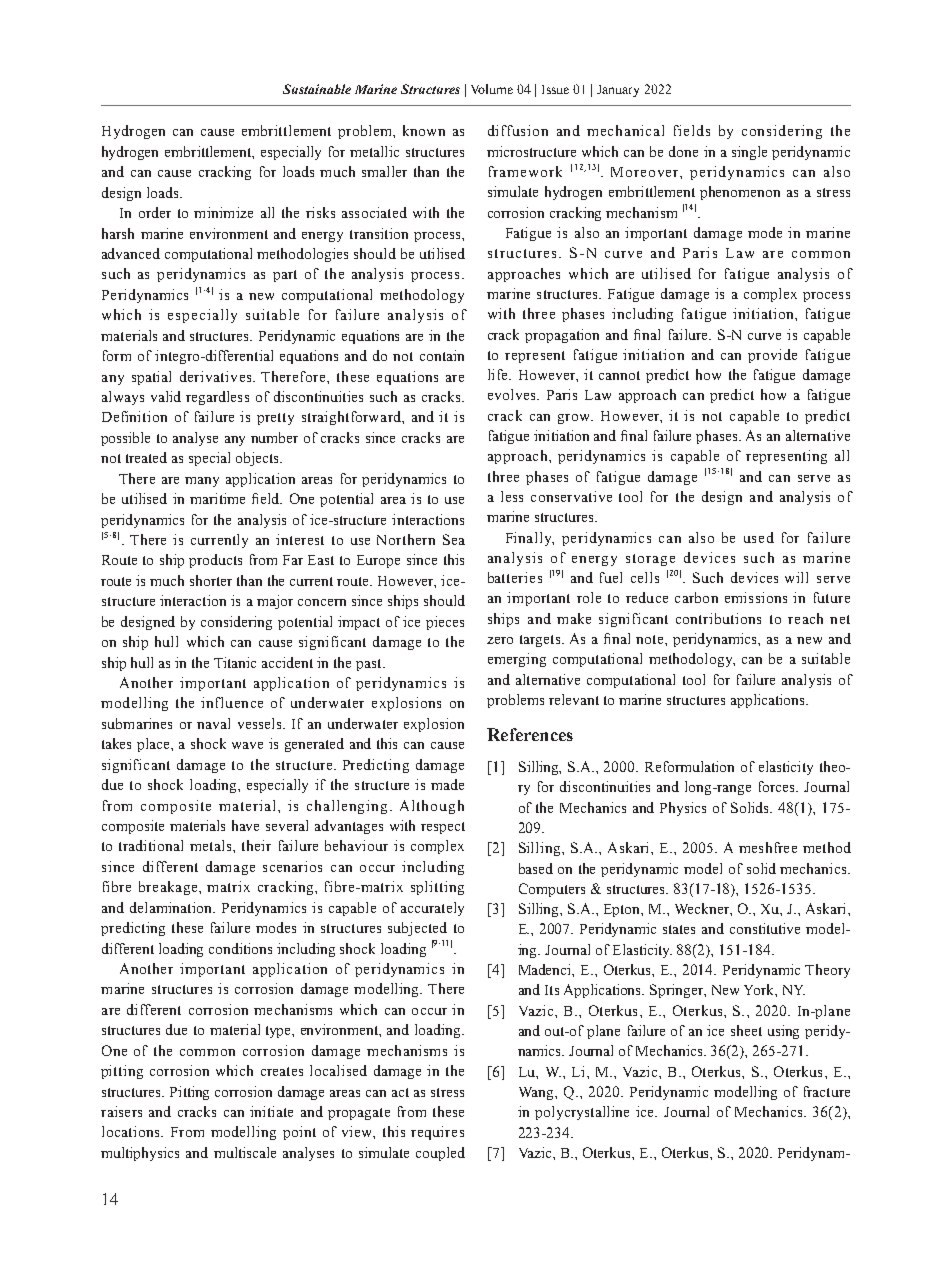 The height and width of the screenshot is (1284, 952). Describe the element at coordinates (317, 89) in the screenshot. I see `Sustainable` at that location.
